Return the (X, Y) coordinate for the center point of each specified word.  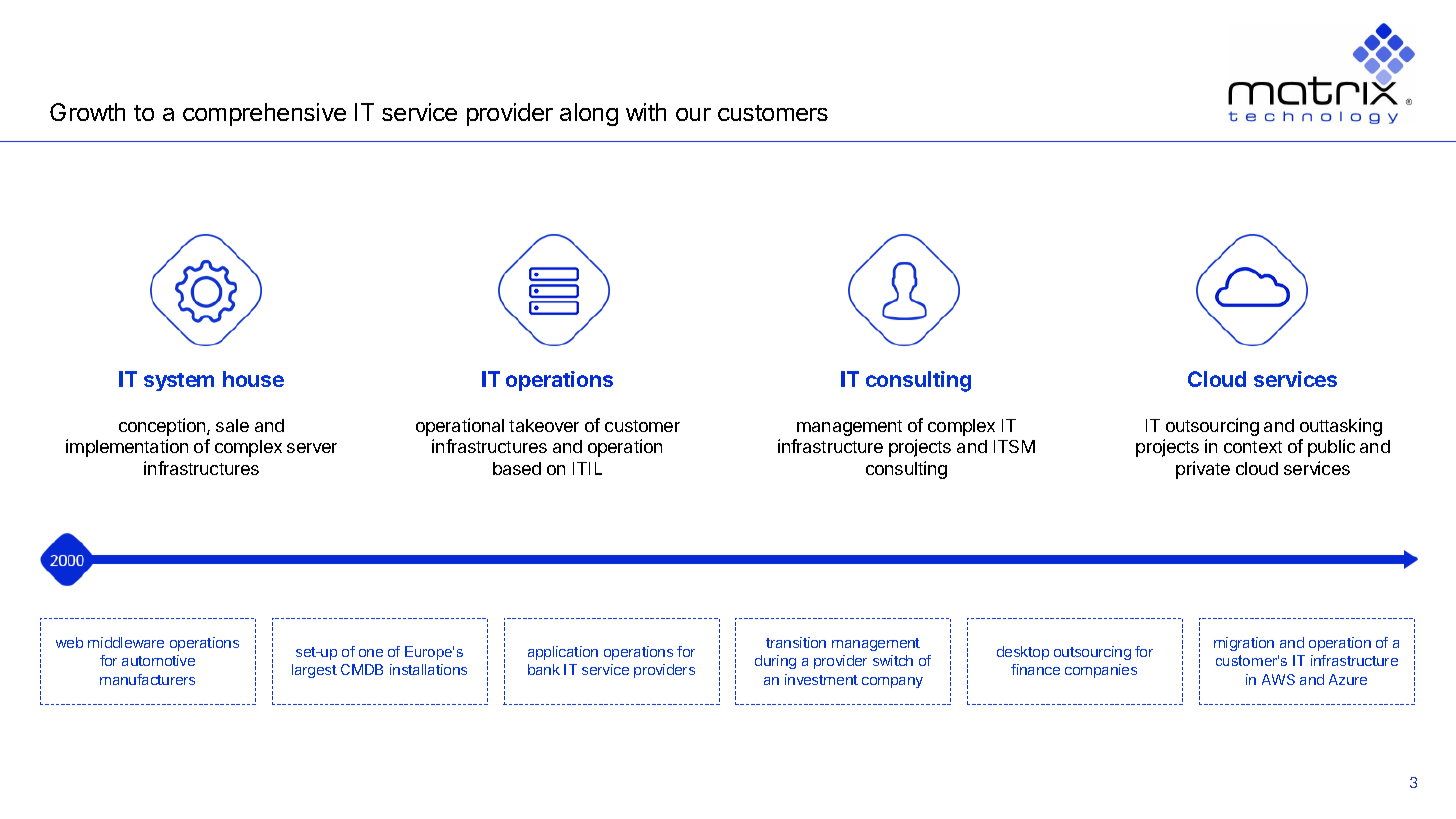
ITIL (587, 468)
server (312, 448)
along (589, 114)
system (179, 382)
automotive (158, 660)
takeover (544, 425)
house (253, 379)
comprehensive (264, 114)
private (1203, 470)
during (775, 662)
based (517, 468)
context (1253, 447)
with (646, 112)
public (1331, 448)
